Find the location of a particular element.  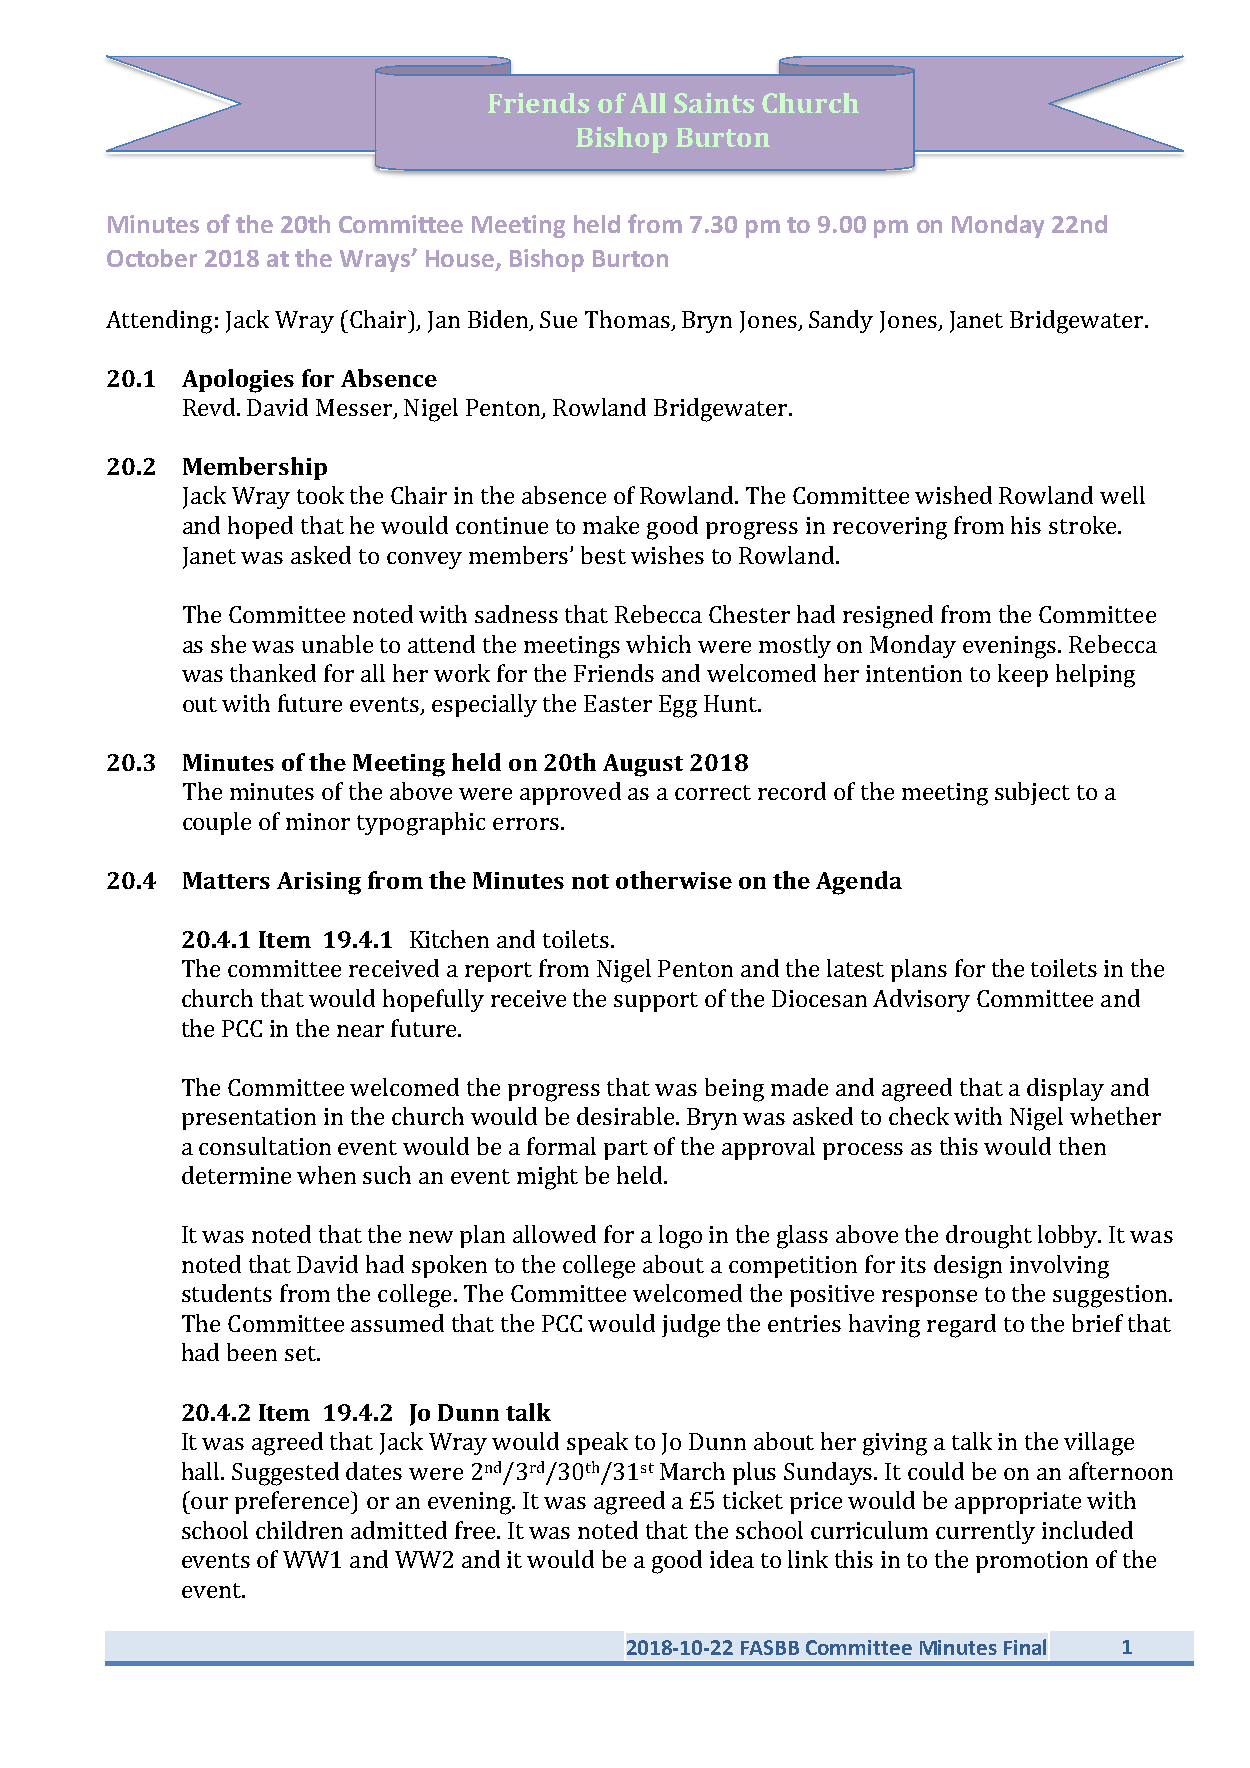

Advisory is located at coordinates (921, 1000).
